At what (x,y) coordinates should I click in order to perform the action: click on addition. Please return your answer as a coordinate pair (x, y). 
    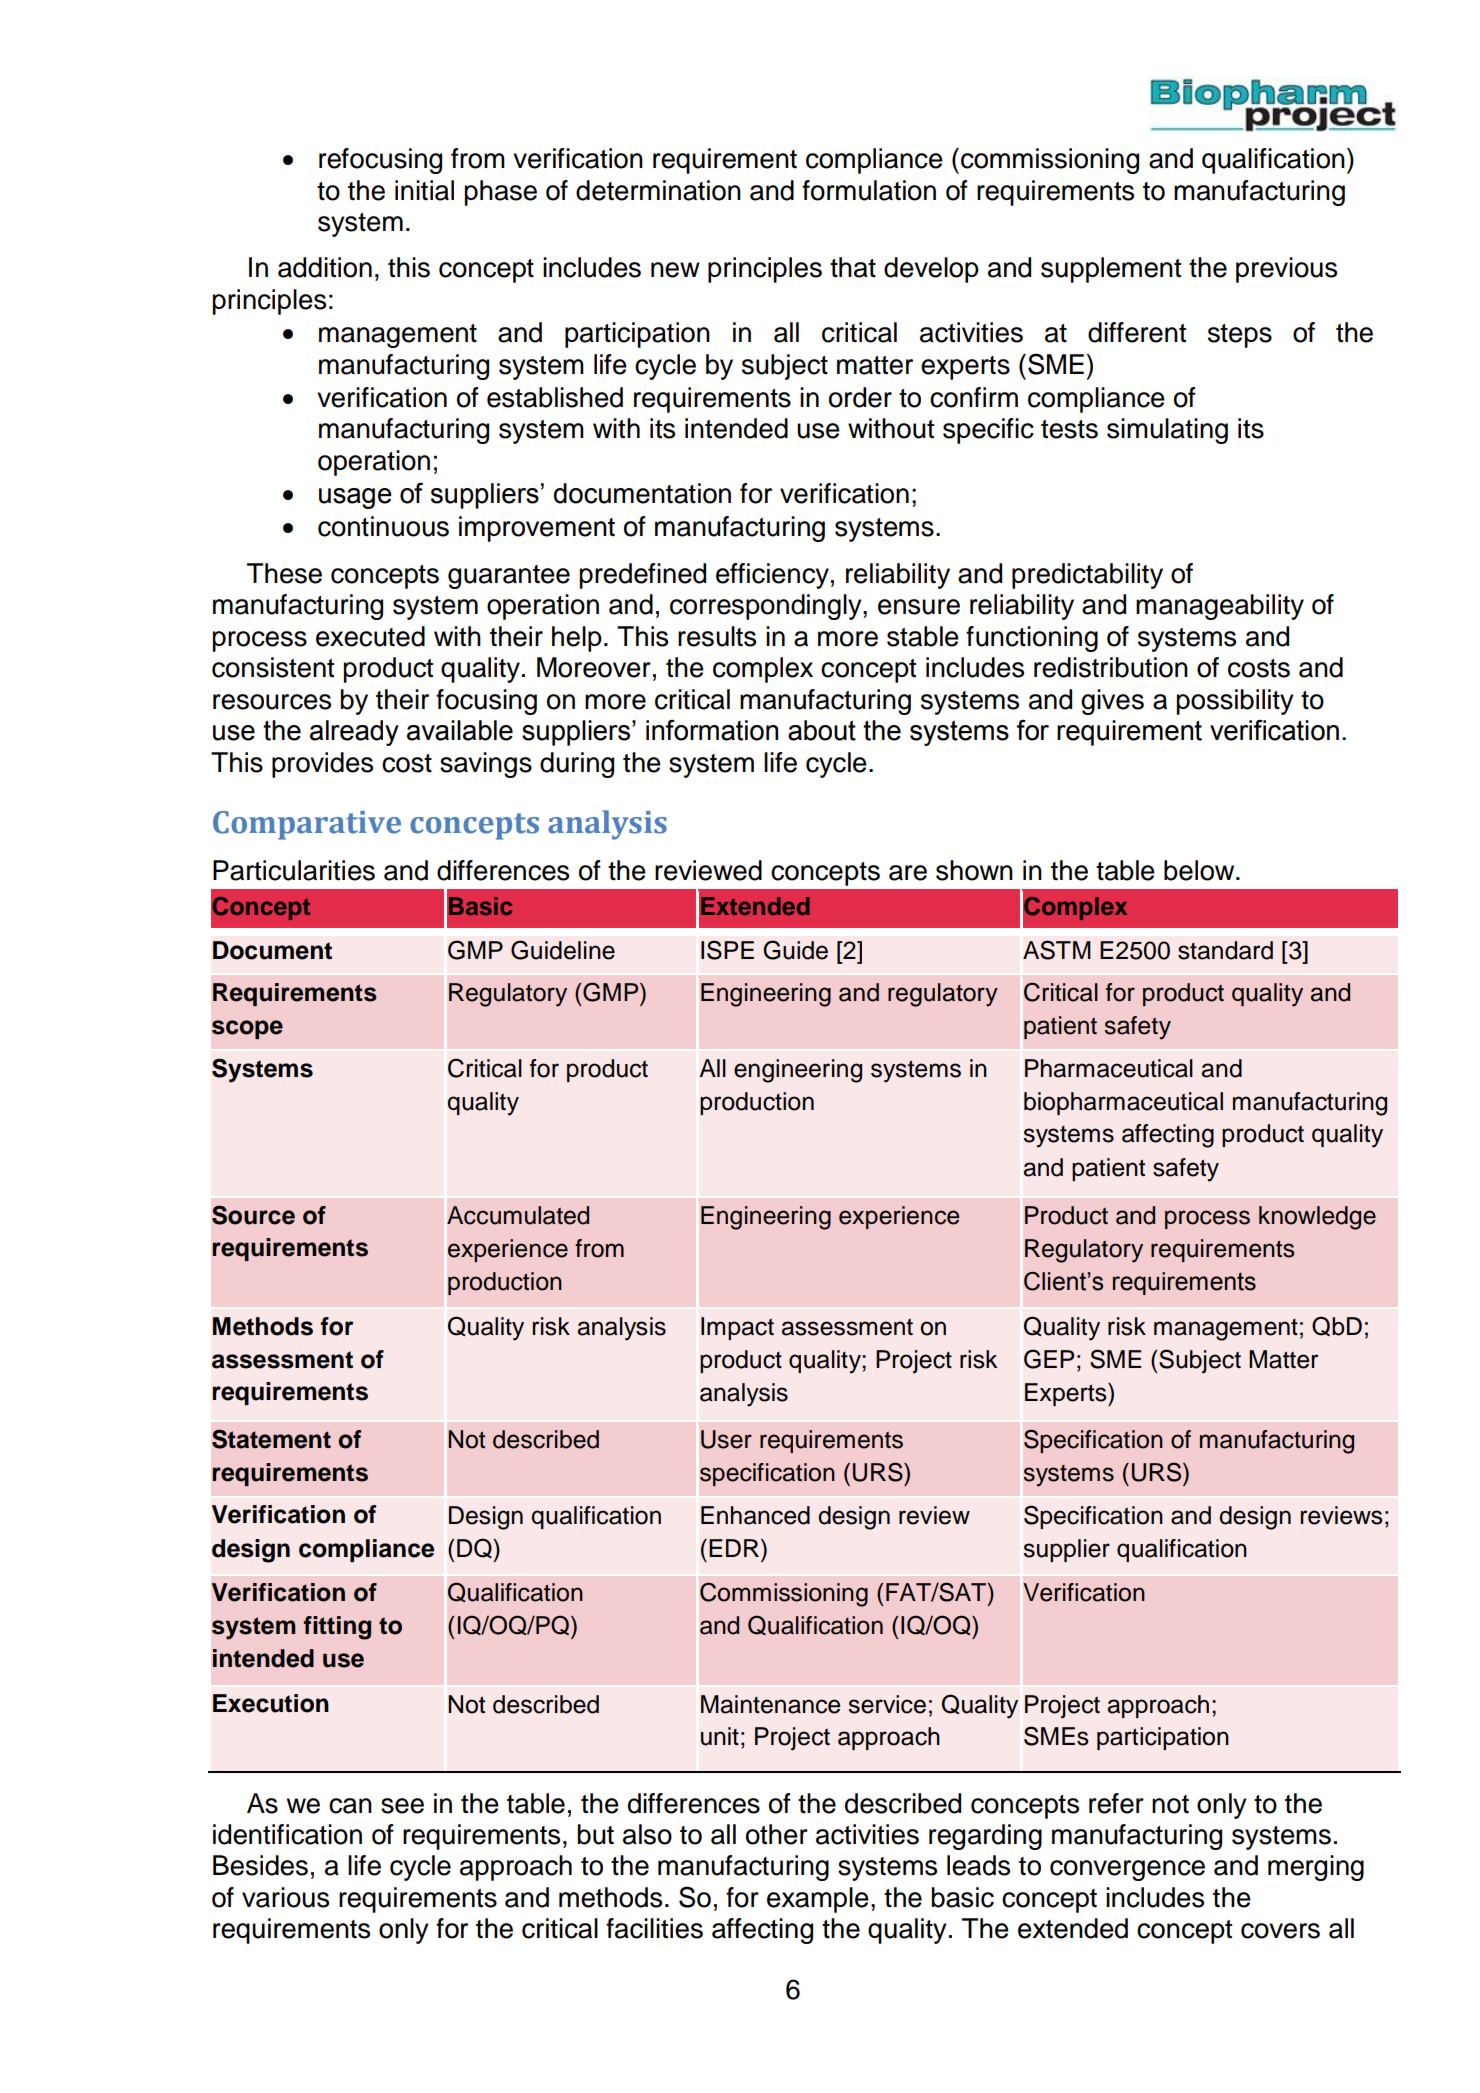
    Looking at the image, I should click on (325, 267).
